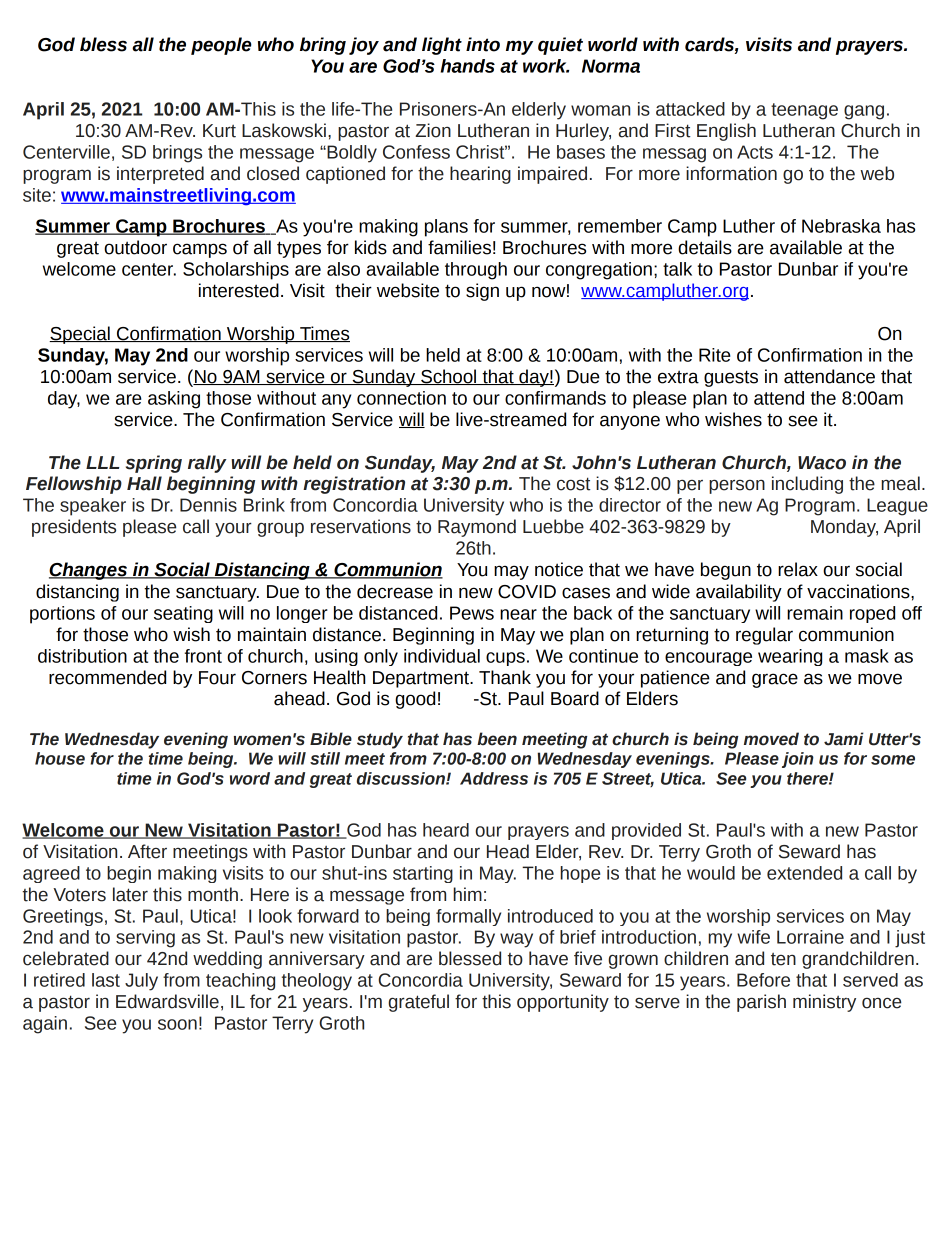 The width and height of the screenshot is (952, 1233). Describe the element at coordinates (93, 507) in the screenshot. I see `speaker` at that location.
